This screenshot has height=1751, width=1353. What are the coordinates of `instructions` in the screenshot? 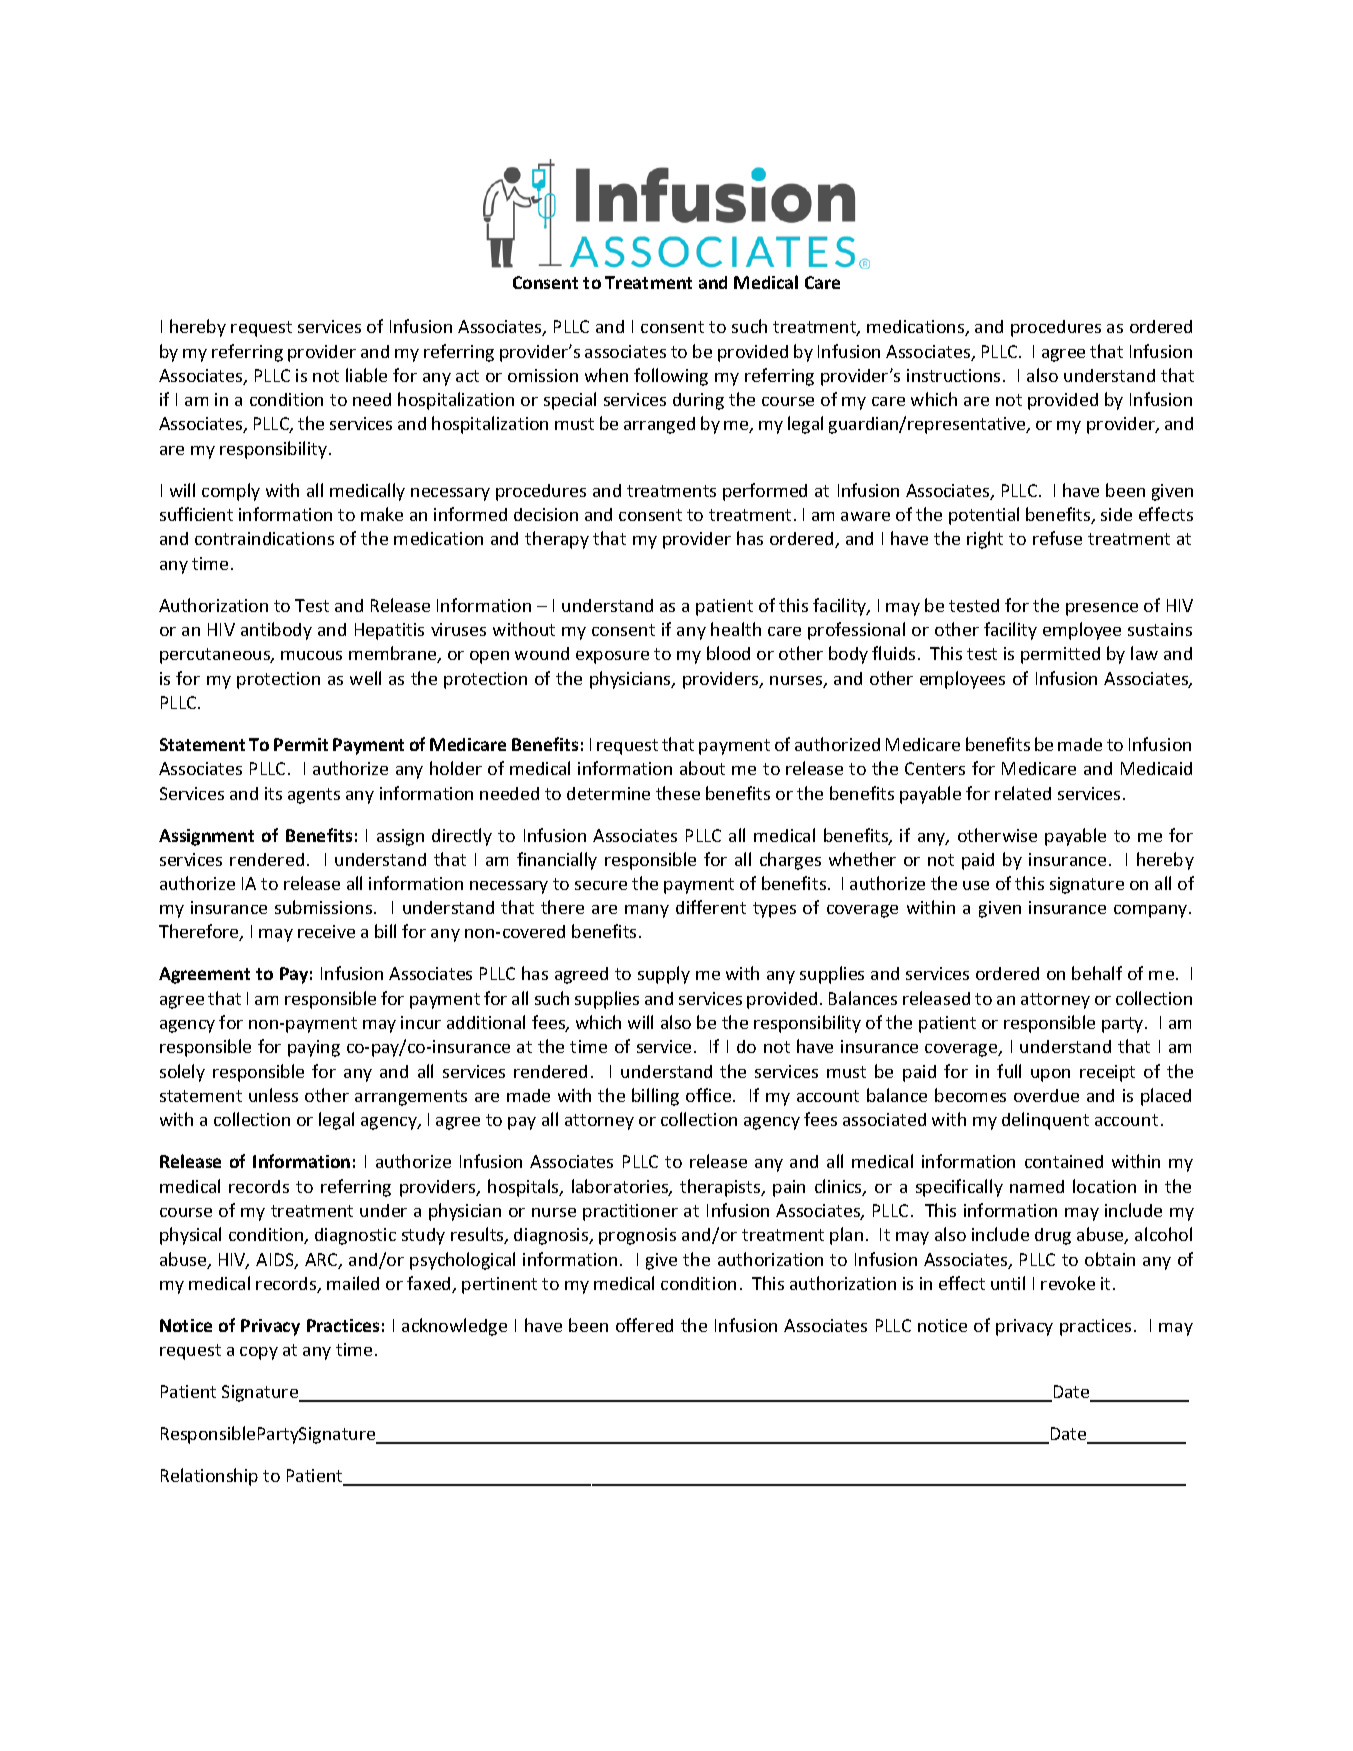 It's located at (953, 375).
